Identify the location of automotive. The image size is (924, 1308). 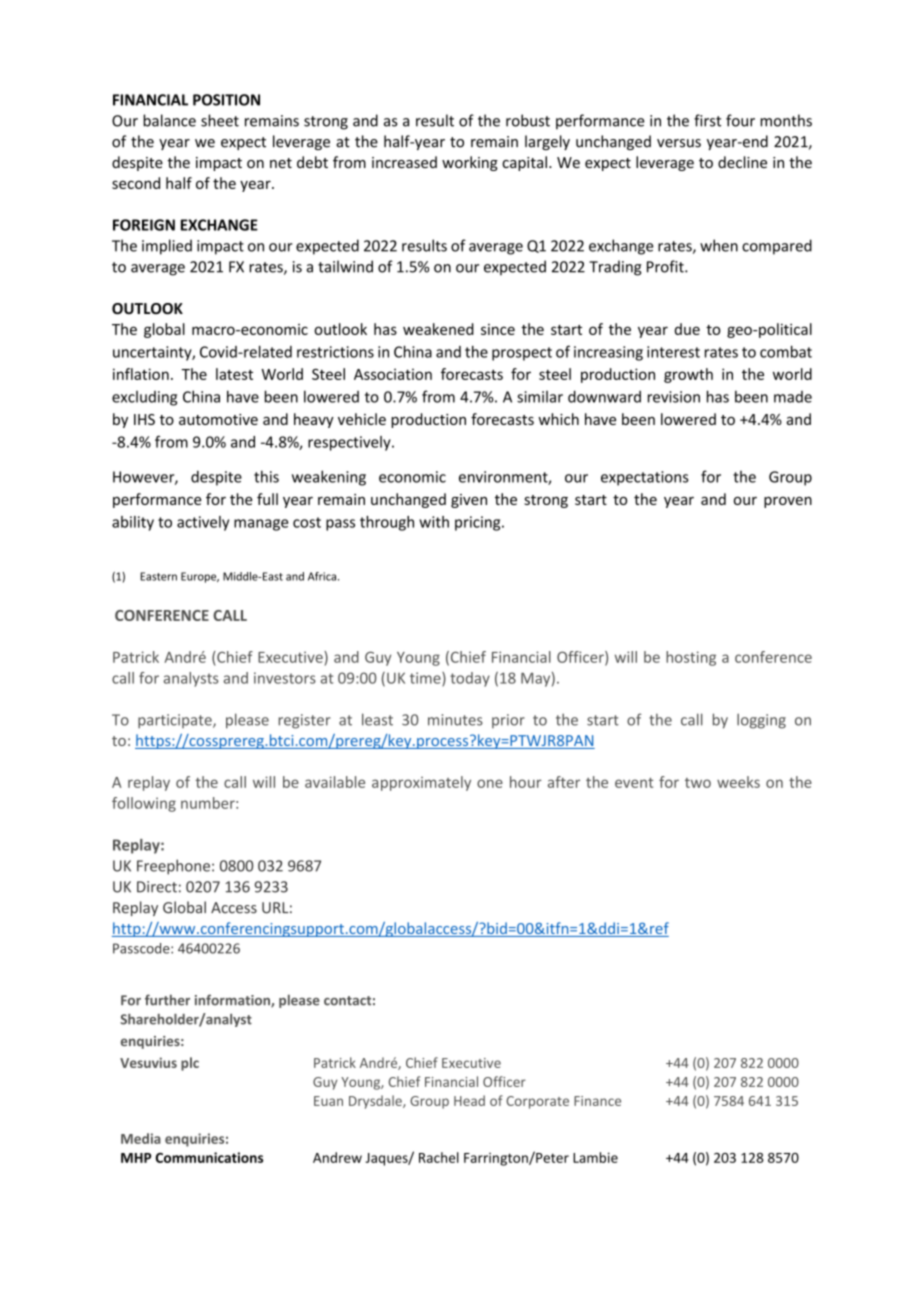
(218, 419).
